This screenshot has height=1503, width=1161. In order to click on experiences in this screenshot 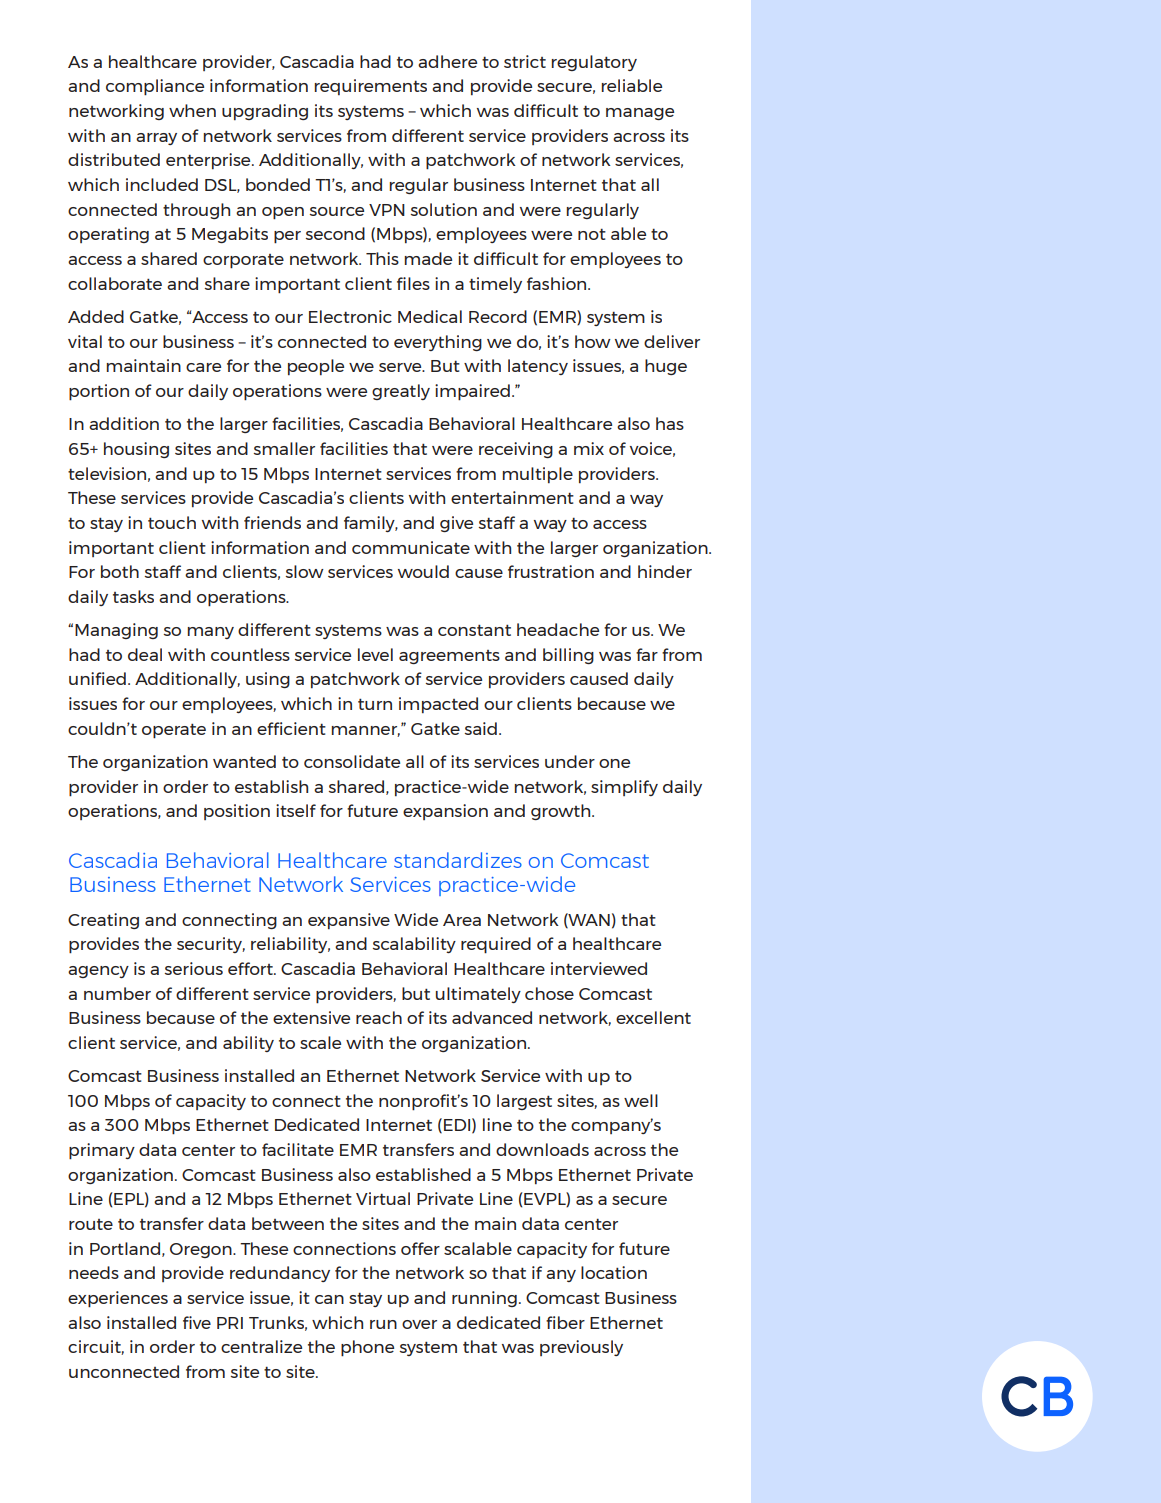, I will do `click(118, 1299)`.
